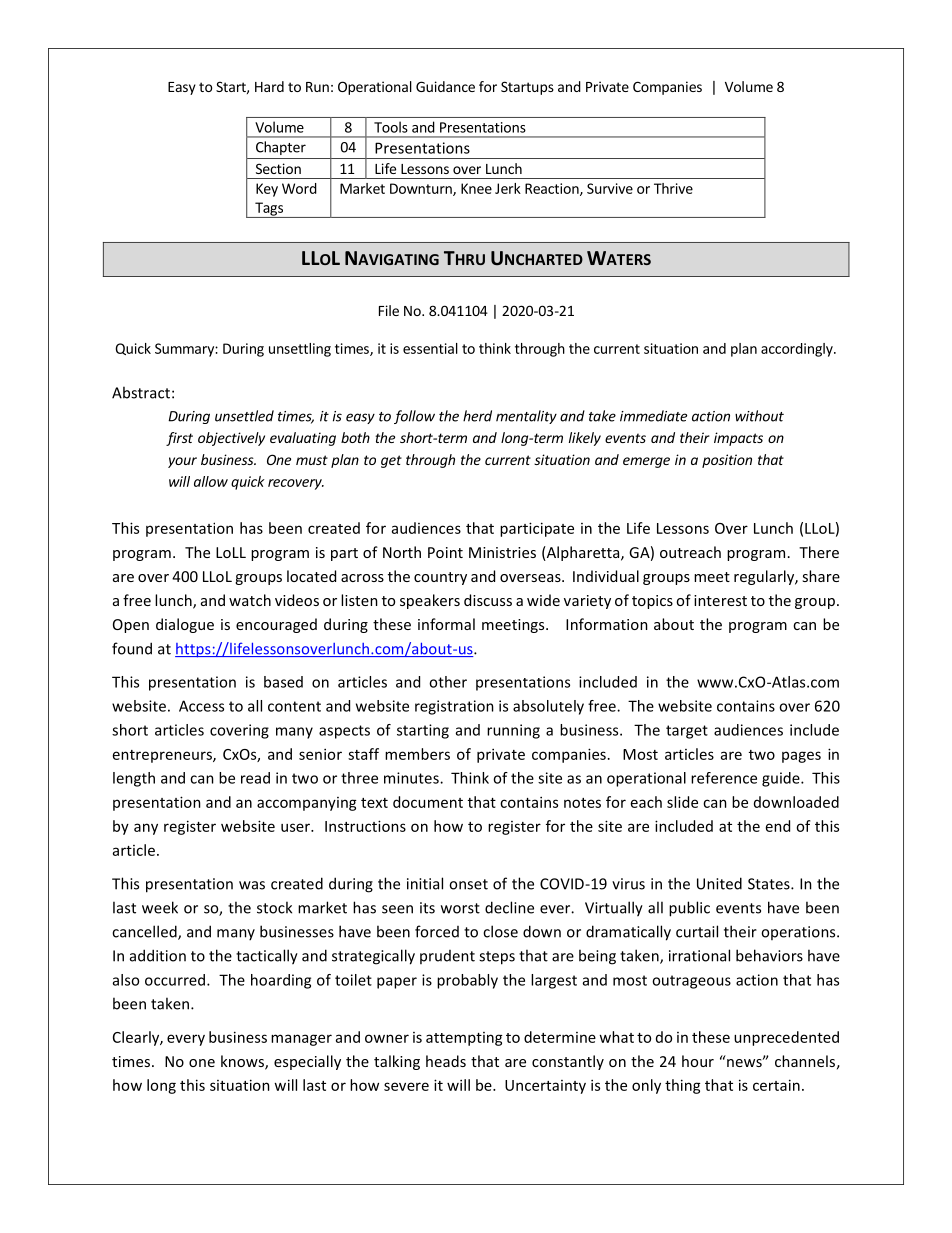  Describe the element at coordinates (163, 756) in the screenshot. I see `entrepreneurs` at that location.
